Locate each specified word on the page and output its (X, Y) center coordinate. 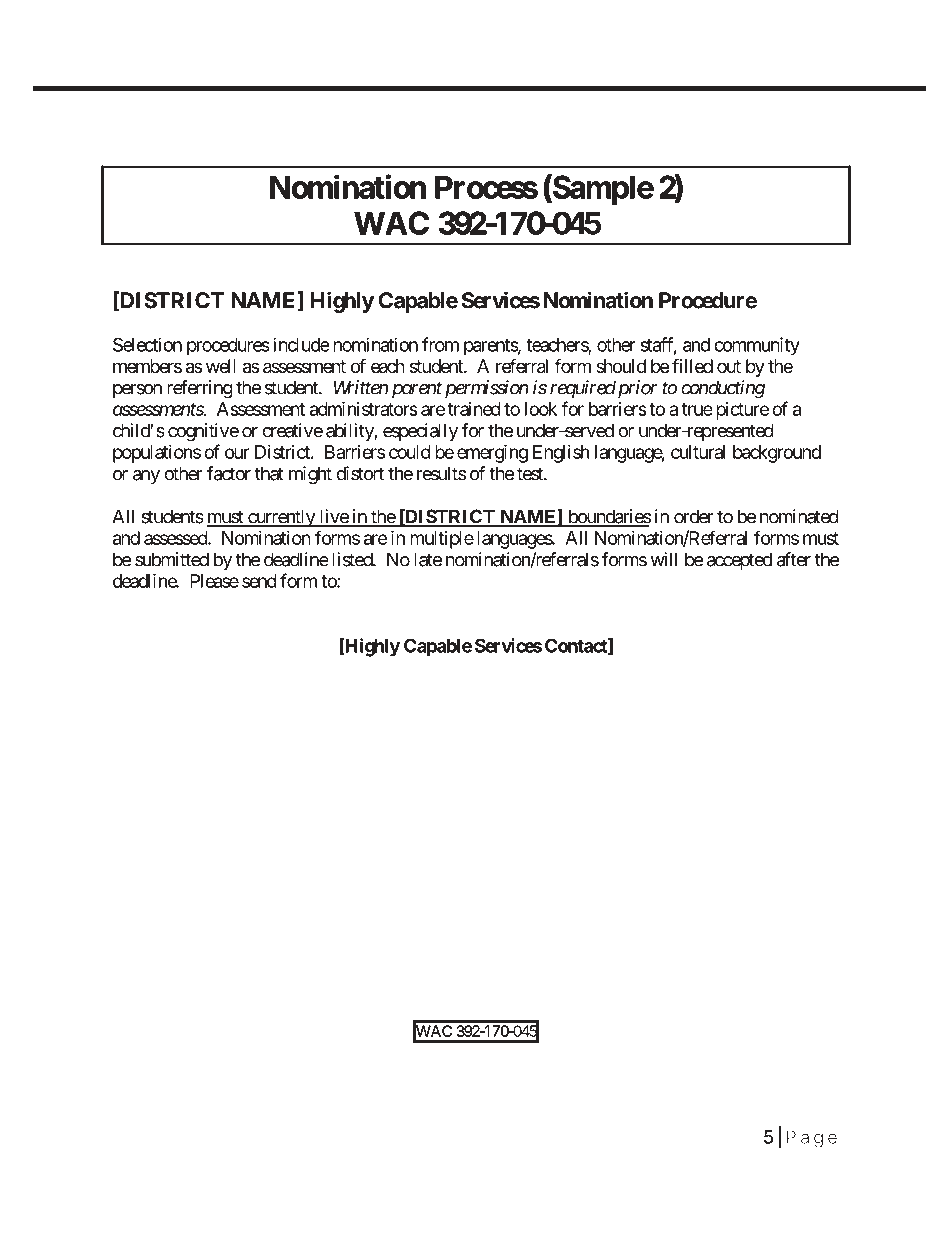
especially (420, 432)
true (697, 409)
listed (353, 559)
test (531, 474)
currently (281, 518)
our (237, 453)
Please (214, 581)
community (757, 346)
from (440, 344)
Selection (147, 344)
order (693, 516)
